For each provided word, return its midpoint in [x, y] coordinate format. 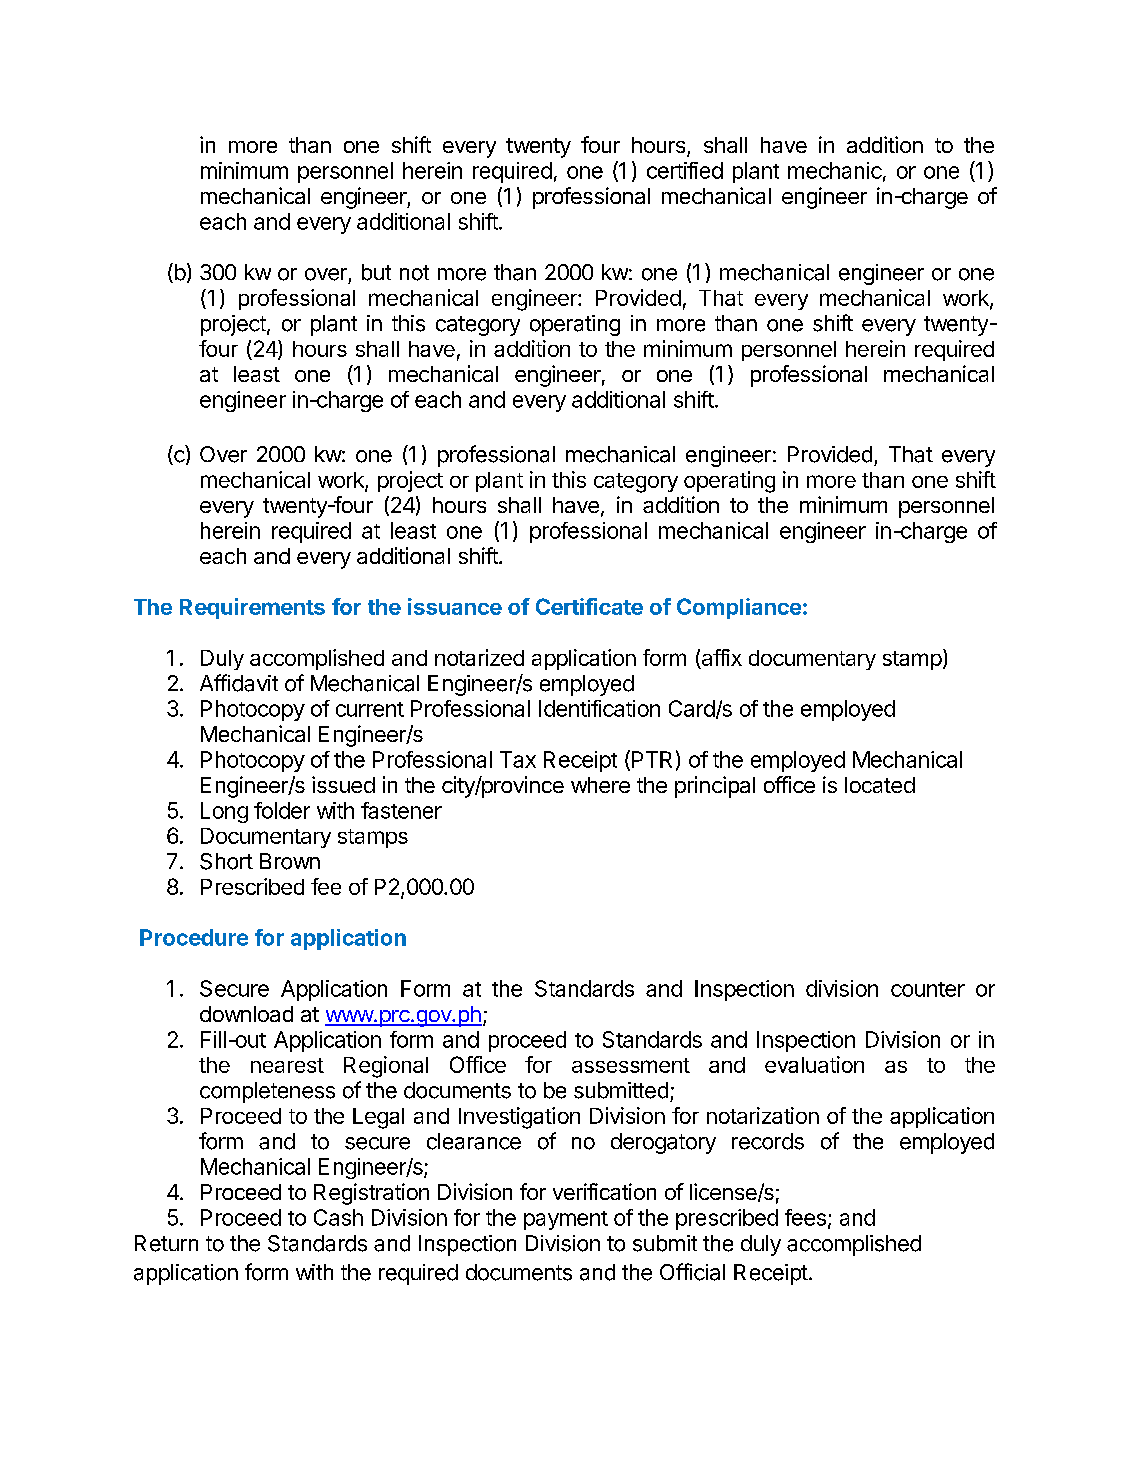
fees [805, 1217]
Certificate [589, 606]
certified [685, 170]
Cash [338, 1217]
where [600, 785]
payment [566, 1220]
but [376, 272]
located [880, 785]
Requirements [252, 608]
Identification [599, 708]
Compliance [739, 608]
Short [226, 861]
